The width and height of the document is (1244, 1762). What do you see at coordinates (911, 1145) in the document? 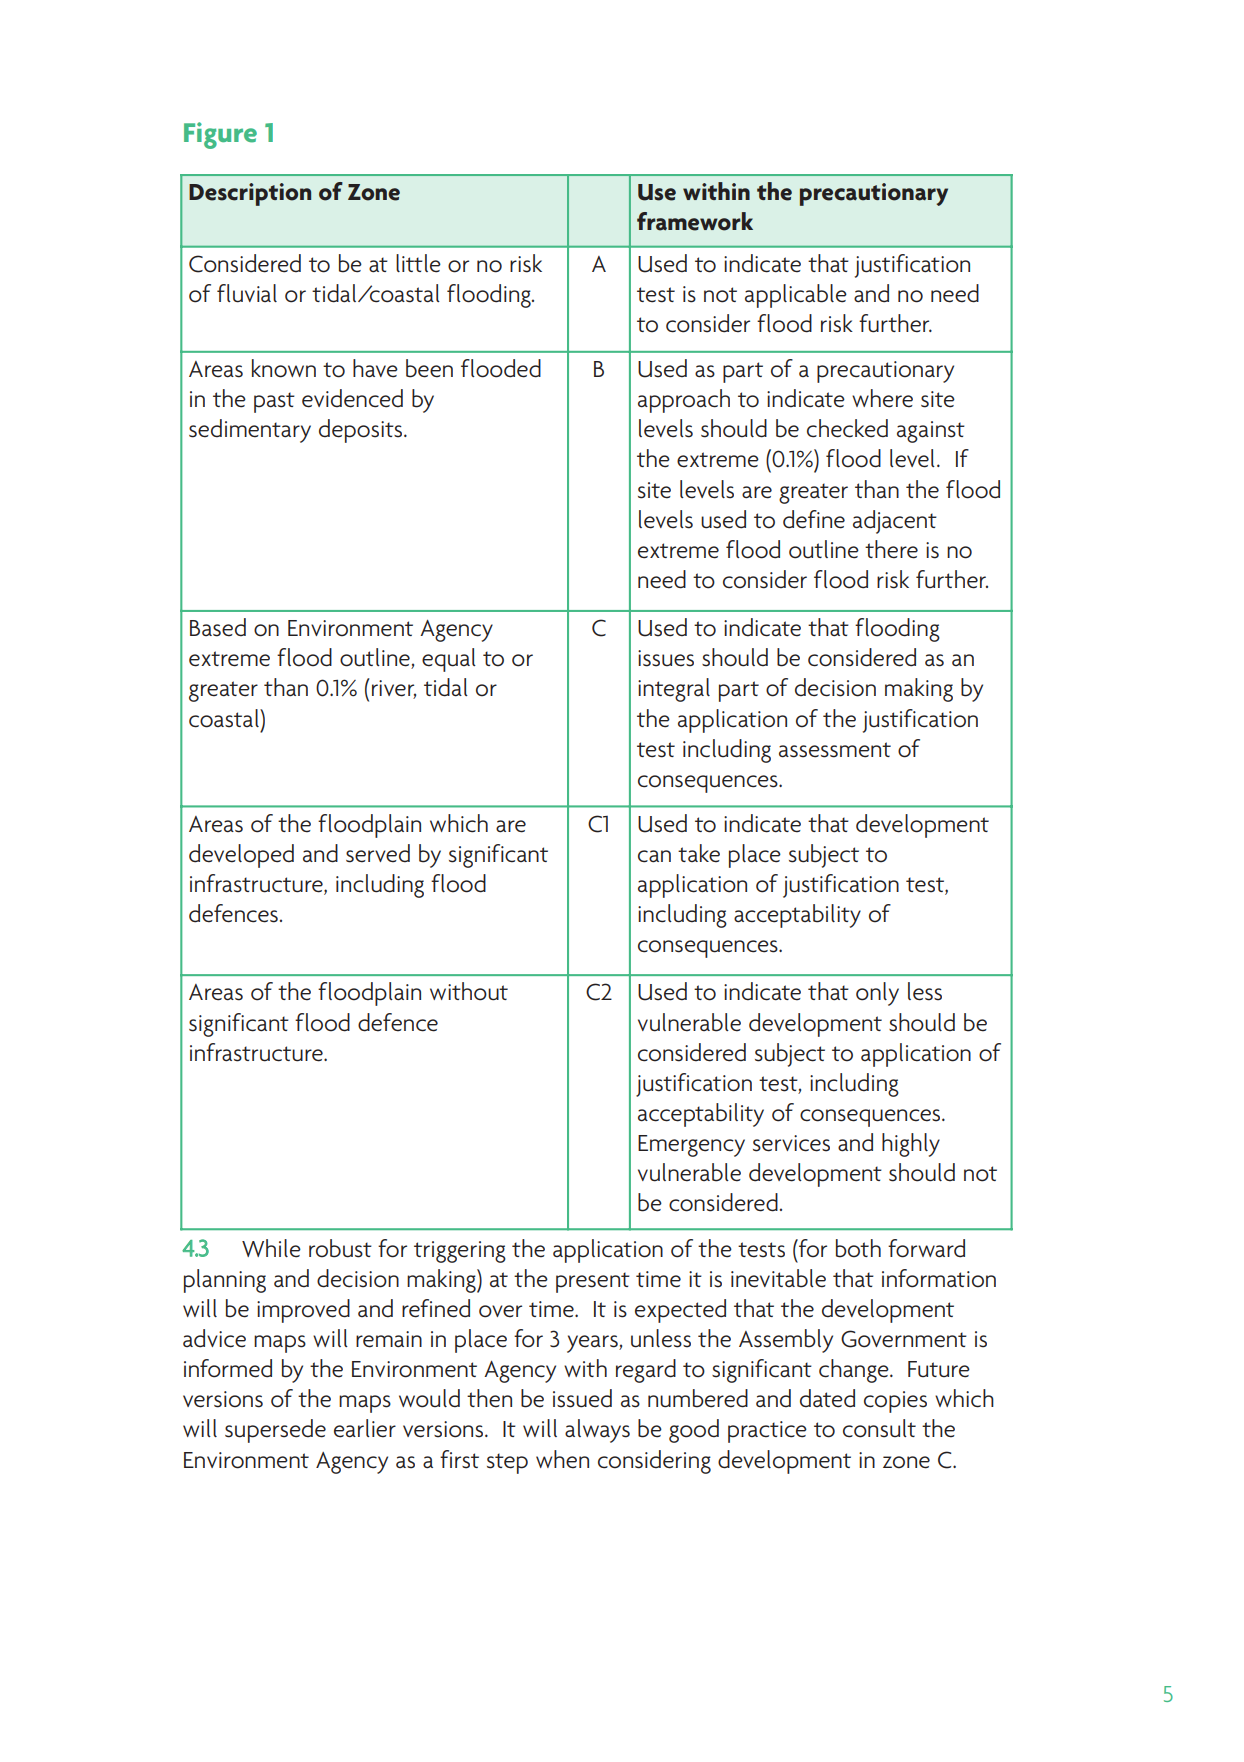
I see `highly` at bounding box center [911, 1145].
